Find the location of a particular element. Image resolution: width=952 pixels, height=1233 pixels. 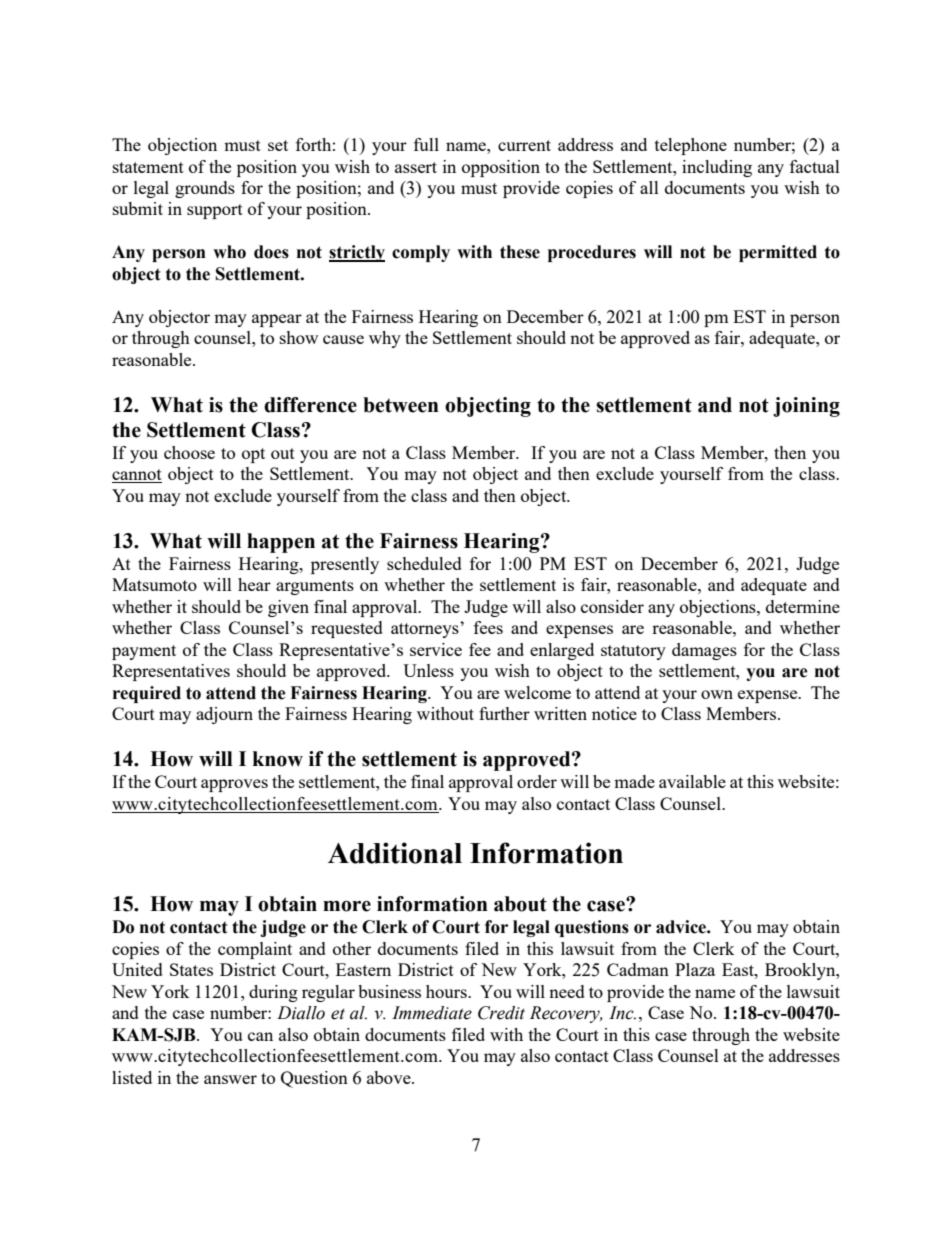

approves is located at coordinates (234, 785).
